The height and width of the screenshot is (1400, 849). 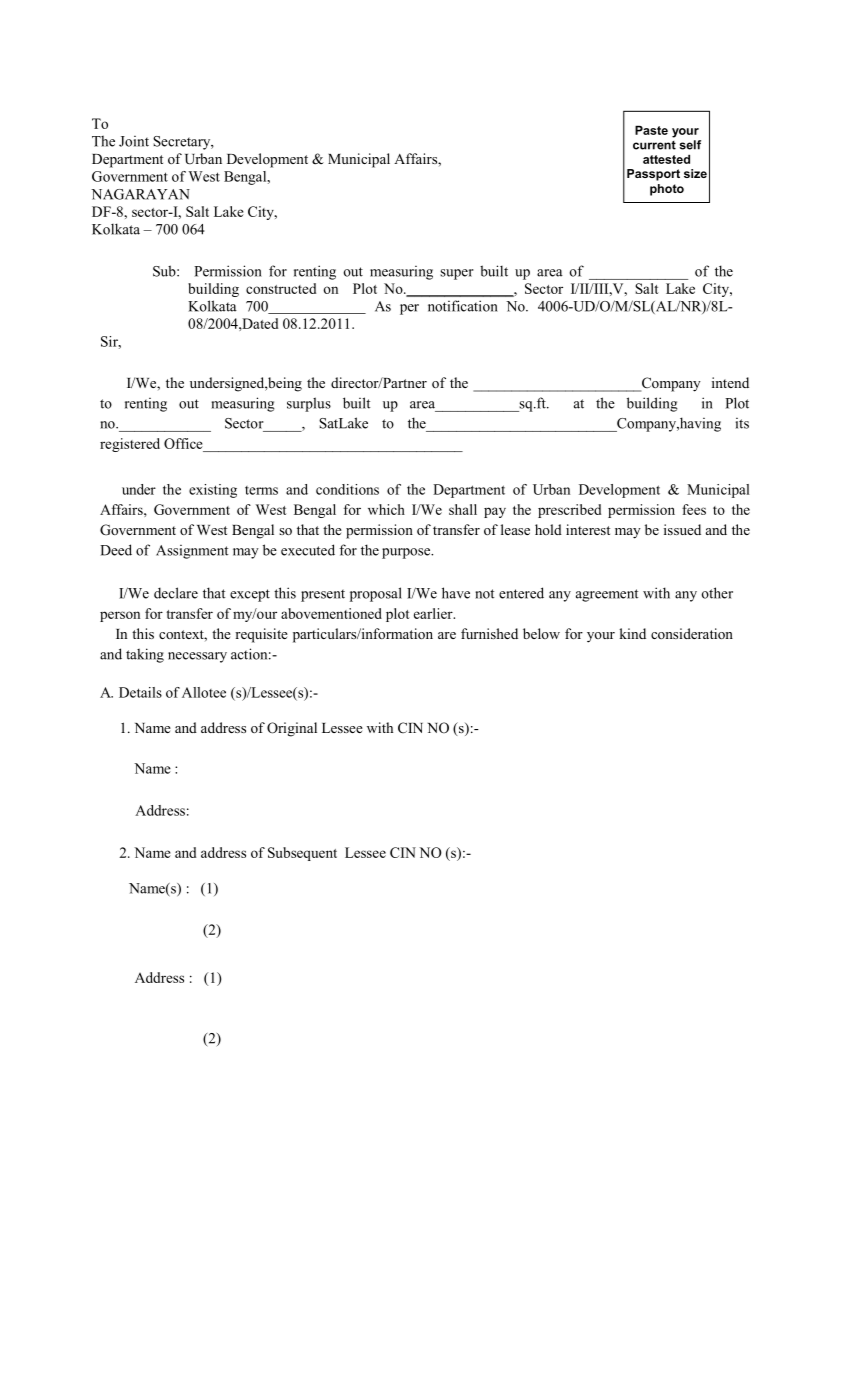 I want to click on existing, so click(x=213, y=491).
